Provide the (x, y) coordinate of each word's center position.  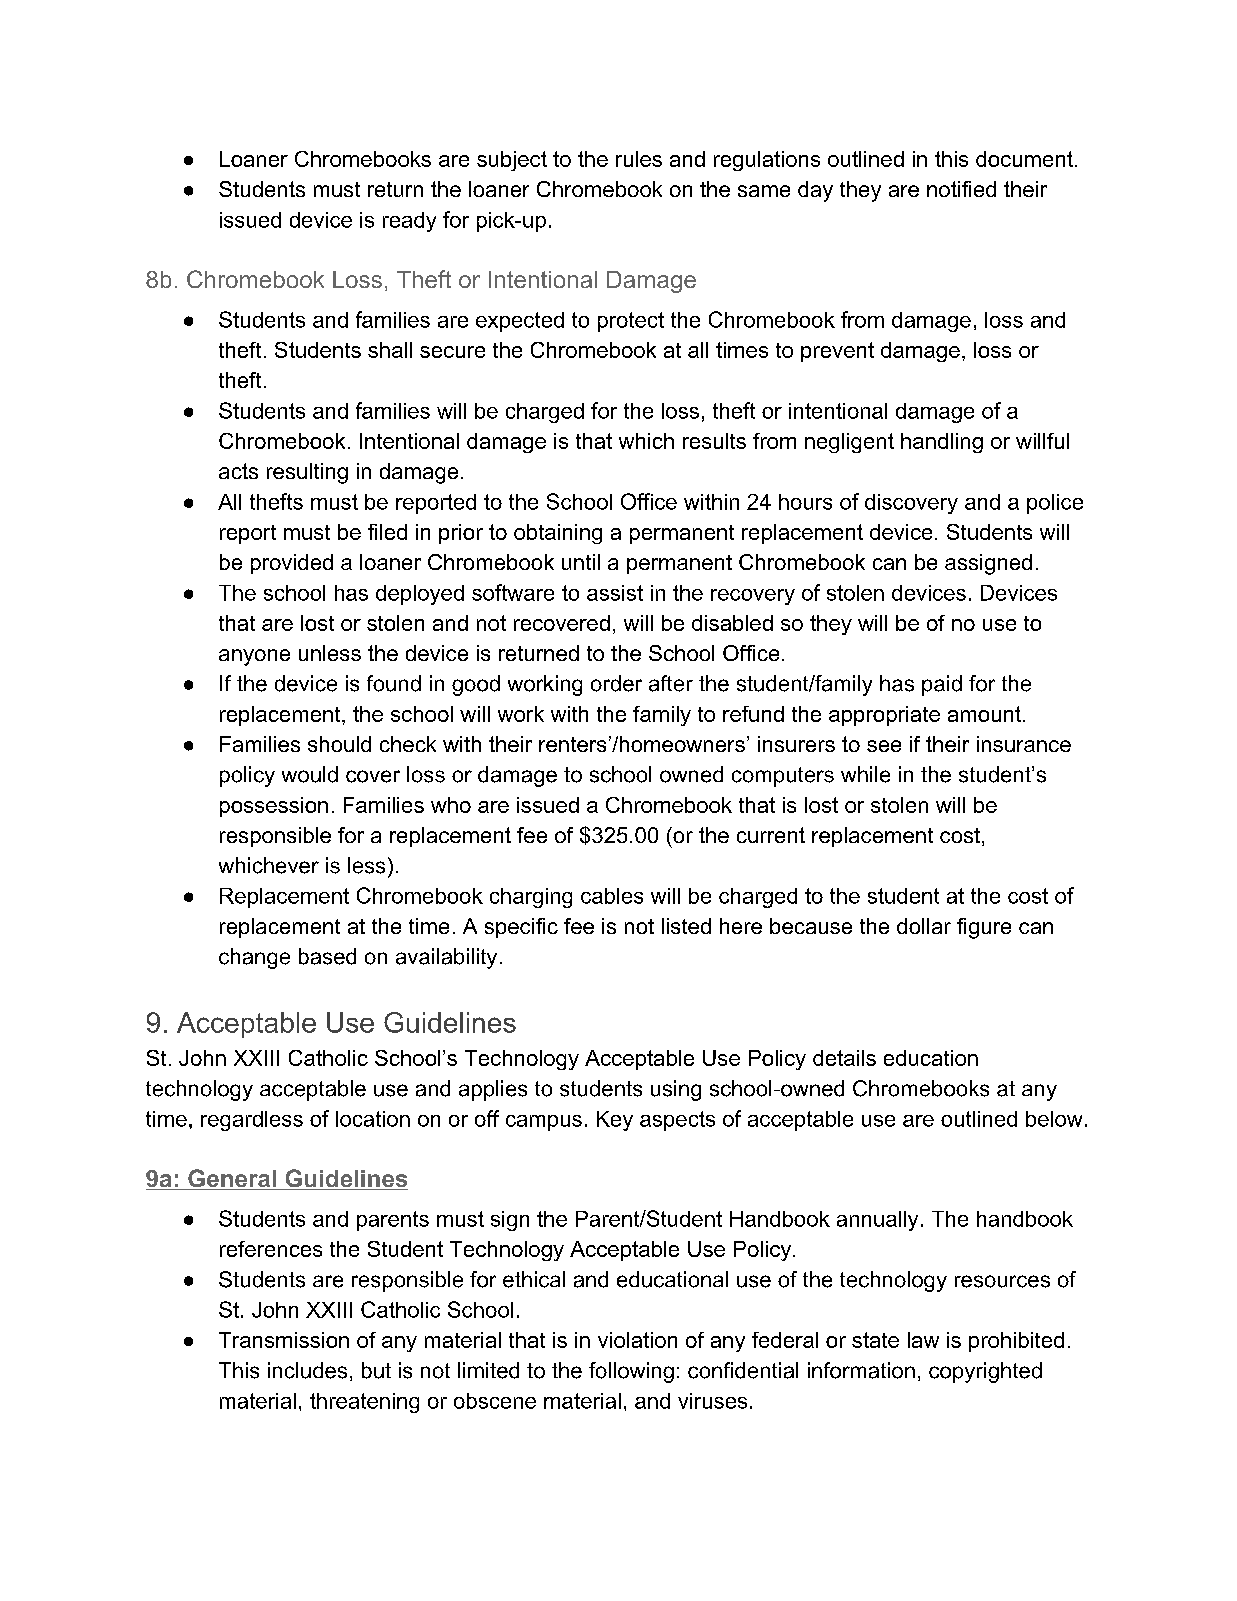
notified (961, 189)
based (327, 956)
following (631, 1372)
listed (686, 926)
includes (307, 1370)
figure (984, 928)
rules (639, 159)
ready (409, 222)
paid (942, 685)
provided (292, 564)
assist (615, 593)
